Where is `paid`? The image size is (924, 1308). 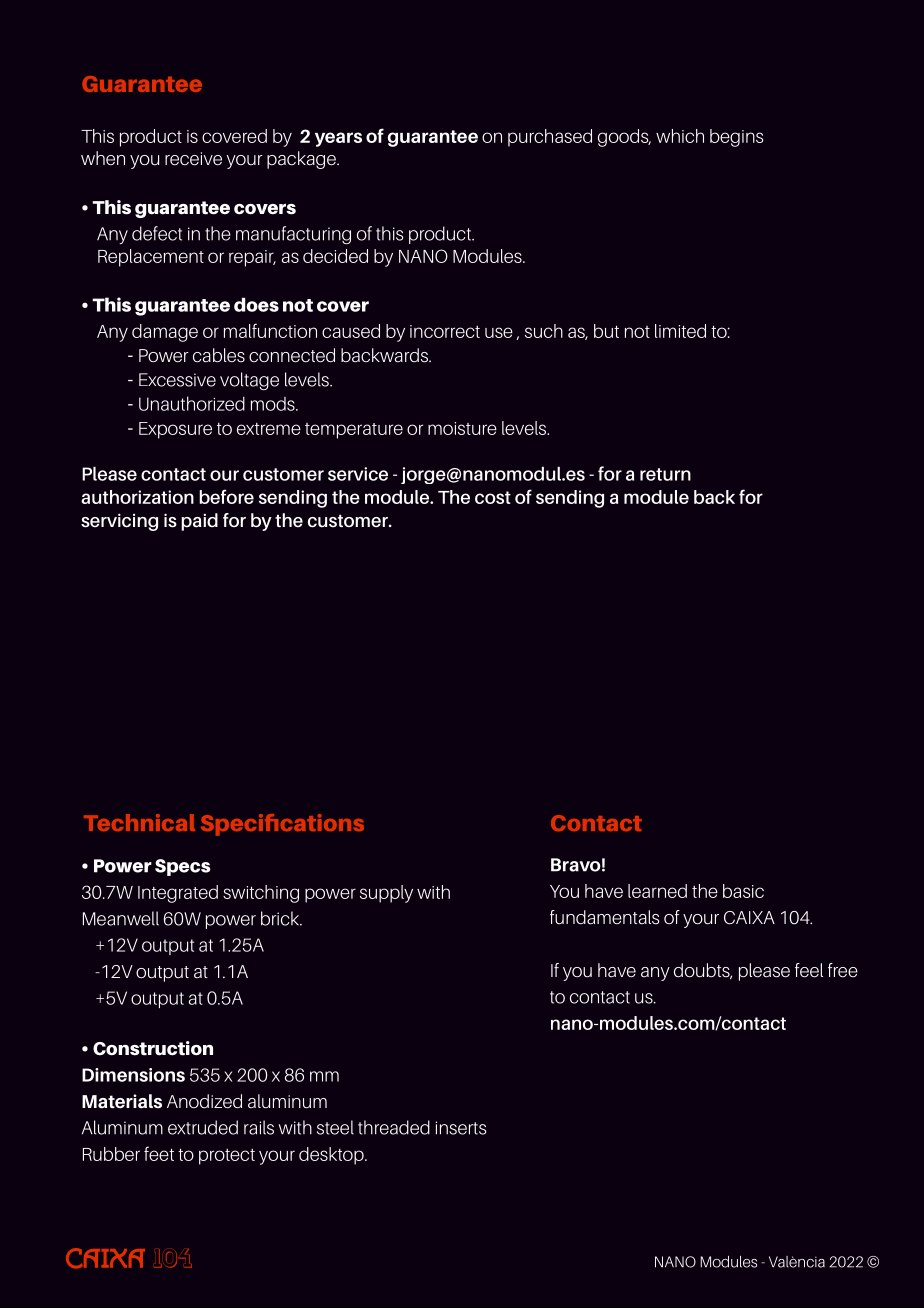 paid is located at coordinates (199, 522).
